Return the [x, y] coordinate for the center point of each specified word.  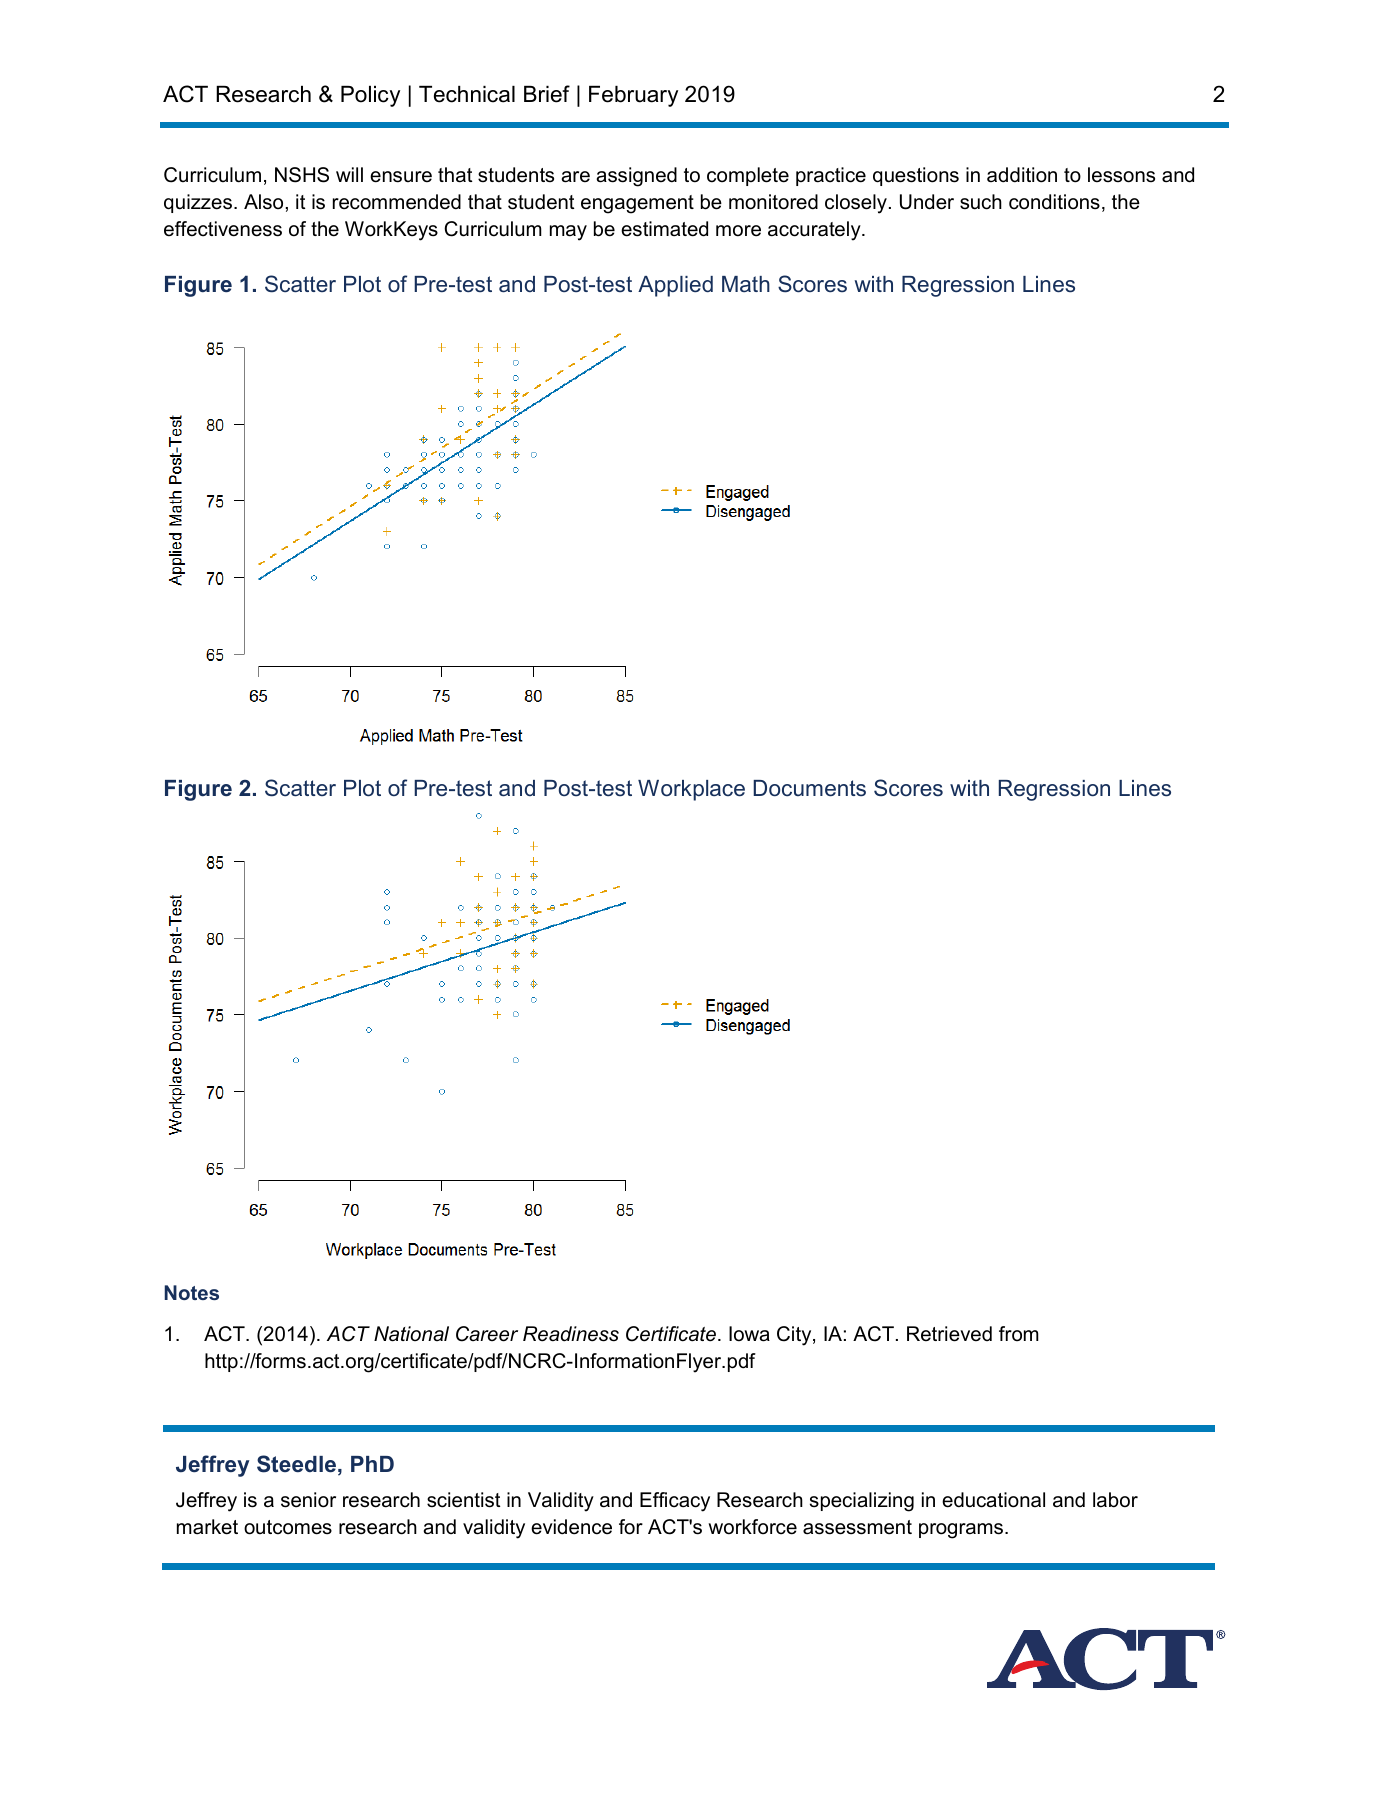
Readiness [571, 1334]
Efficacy [675, 1502]
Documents [809, 788]
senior [308, 1500]
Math [746, 284]
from [1019, 1333]
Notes [192, 1292]
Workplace [691, 790]
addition [1022, 175]
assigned [636, 177]
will [349, 174]
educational [993, 1500]
